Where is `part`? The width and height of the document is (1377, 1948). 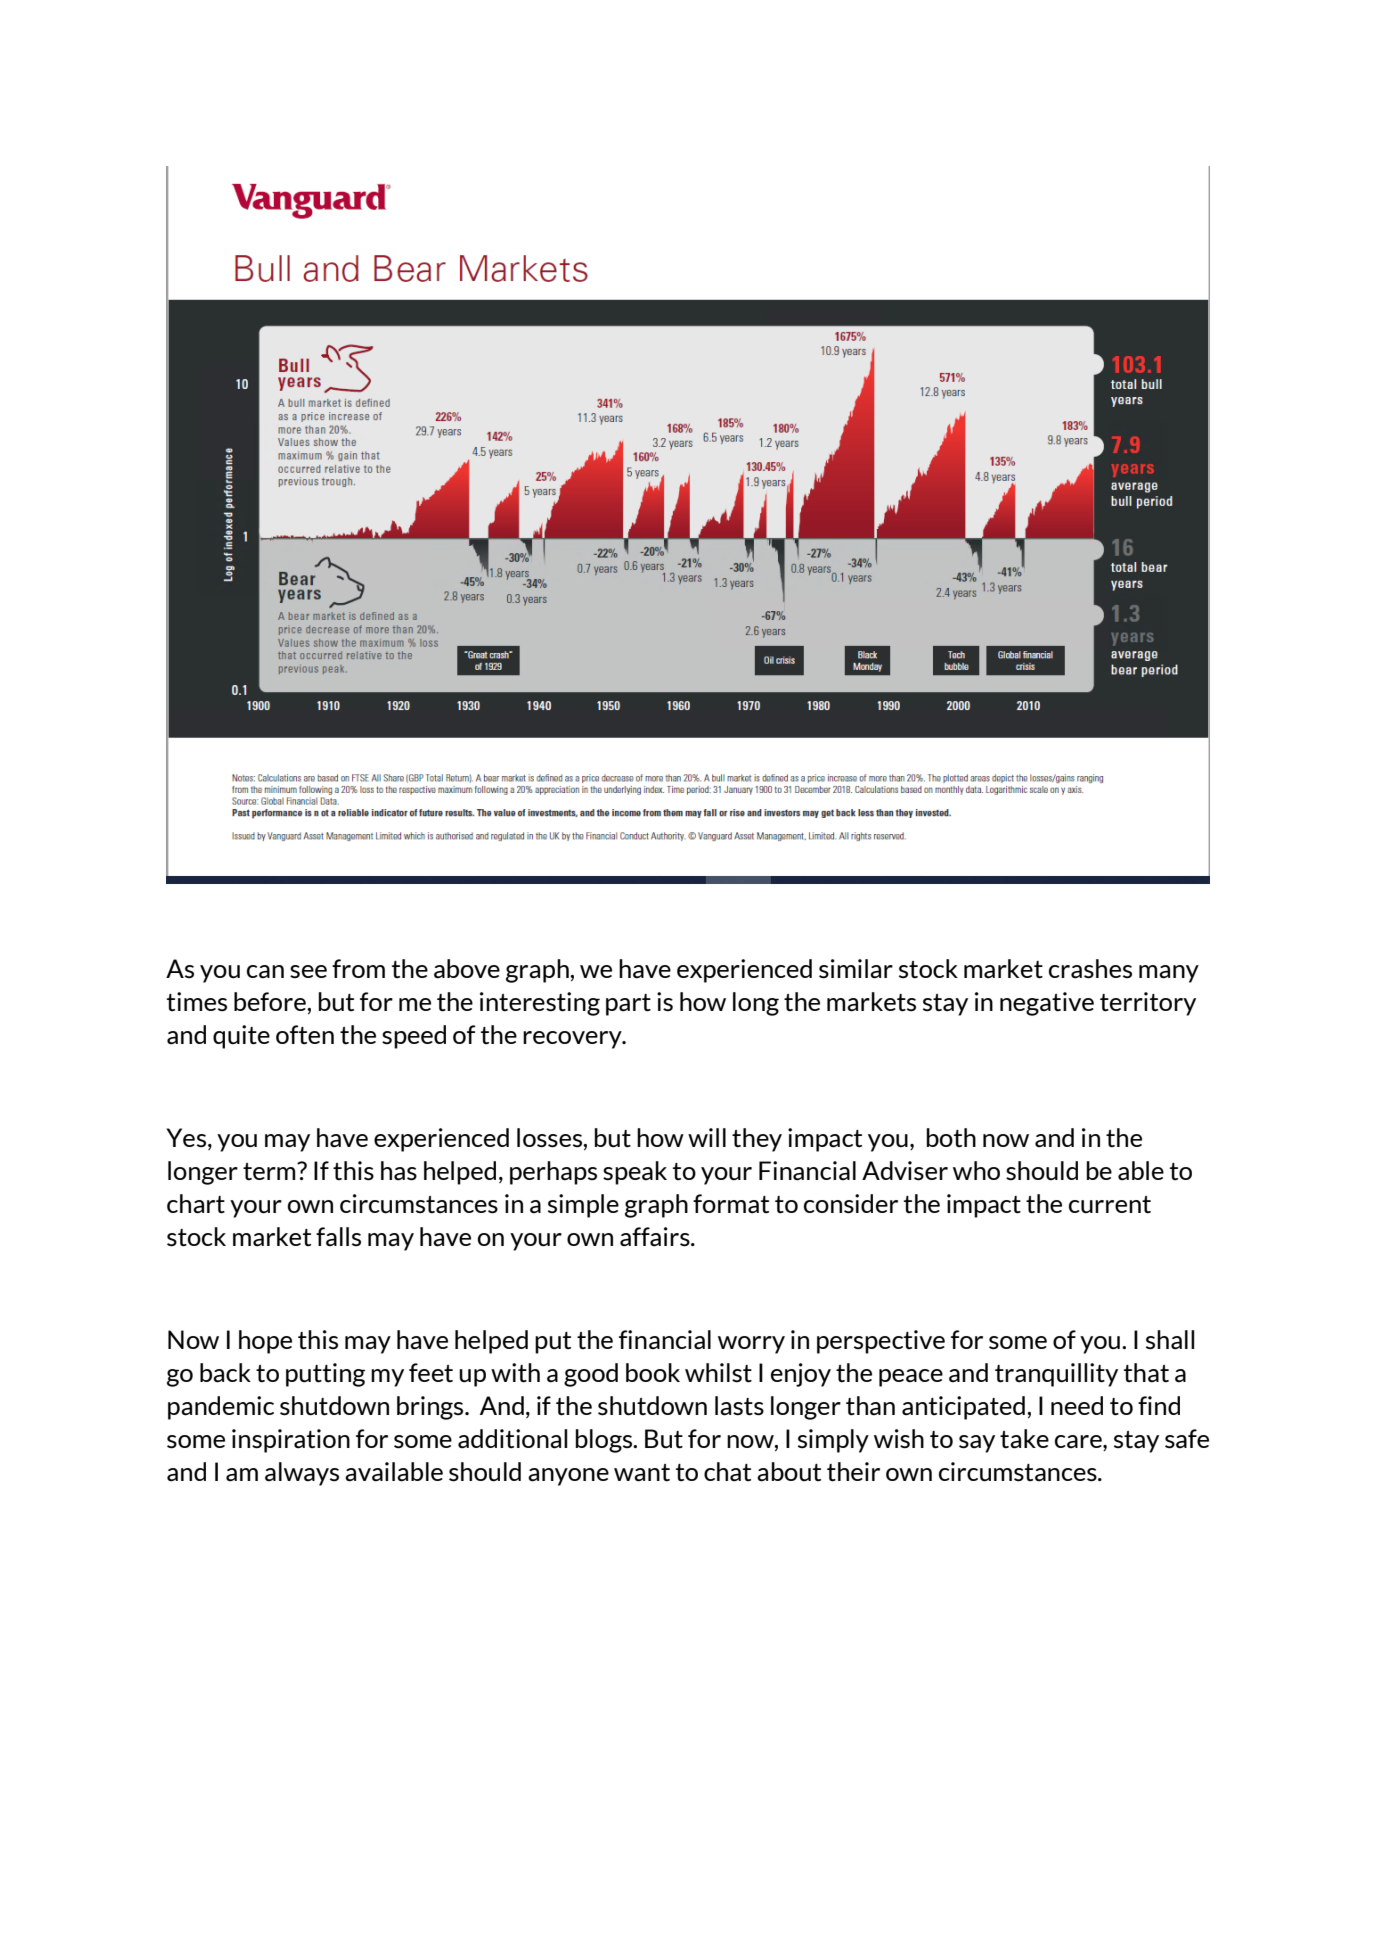
part is located at coordinates (628, 1005).
